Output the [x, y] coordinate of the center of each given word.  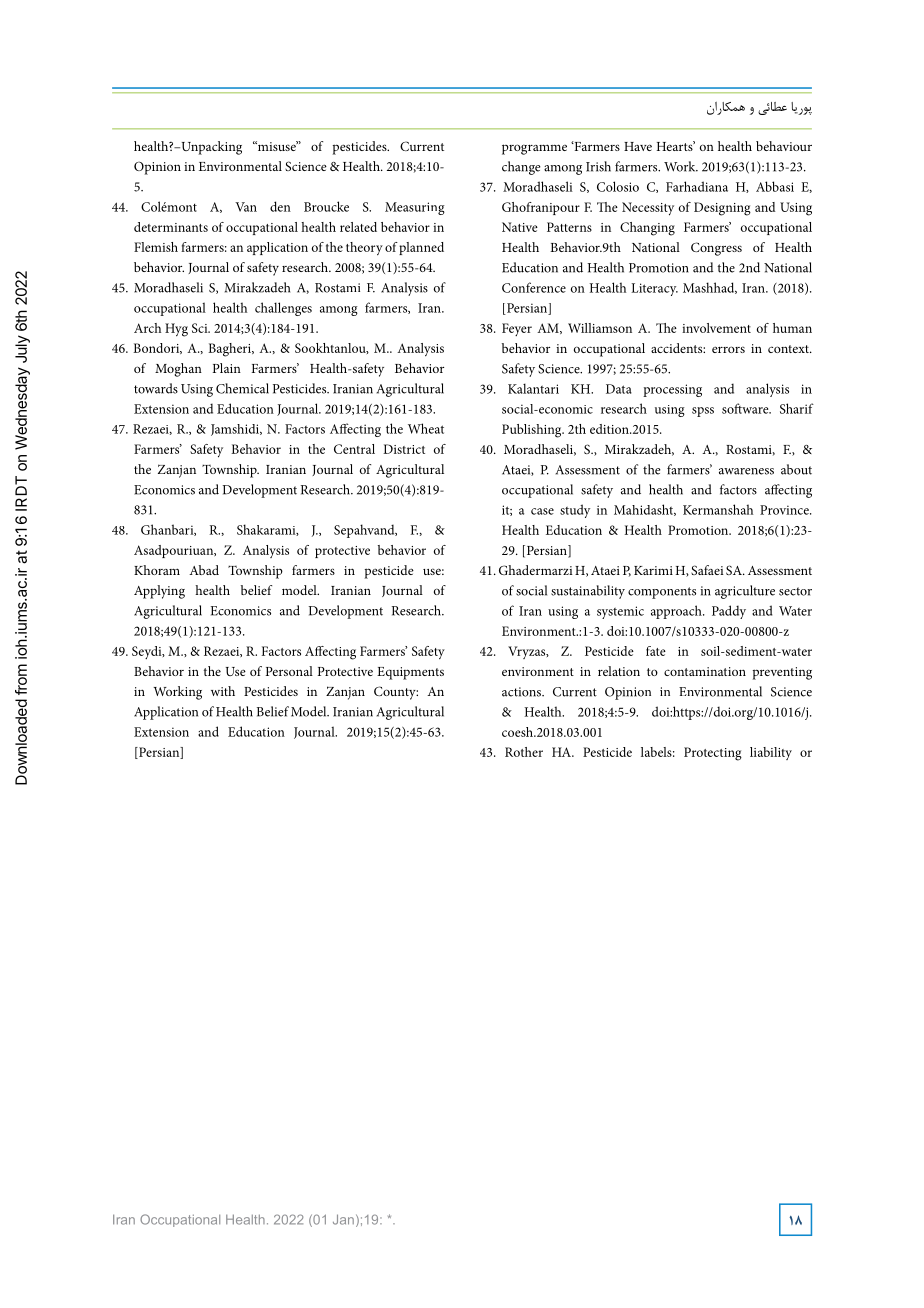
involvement [716, 328]
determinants [171, 227]
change [521, 168]
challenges [283, 309]
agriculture [745, 592]
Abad [204, 570]
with [223, 691]
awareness [746, 471]
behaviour [784, 146]
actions [522, 692]
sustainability [588, 592]
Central [354, 449]
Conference [534, 287]
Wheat [426, 428]
